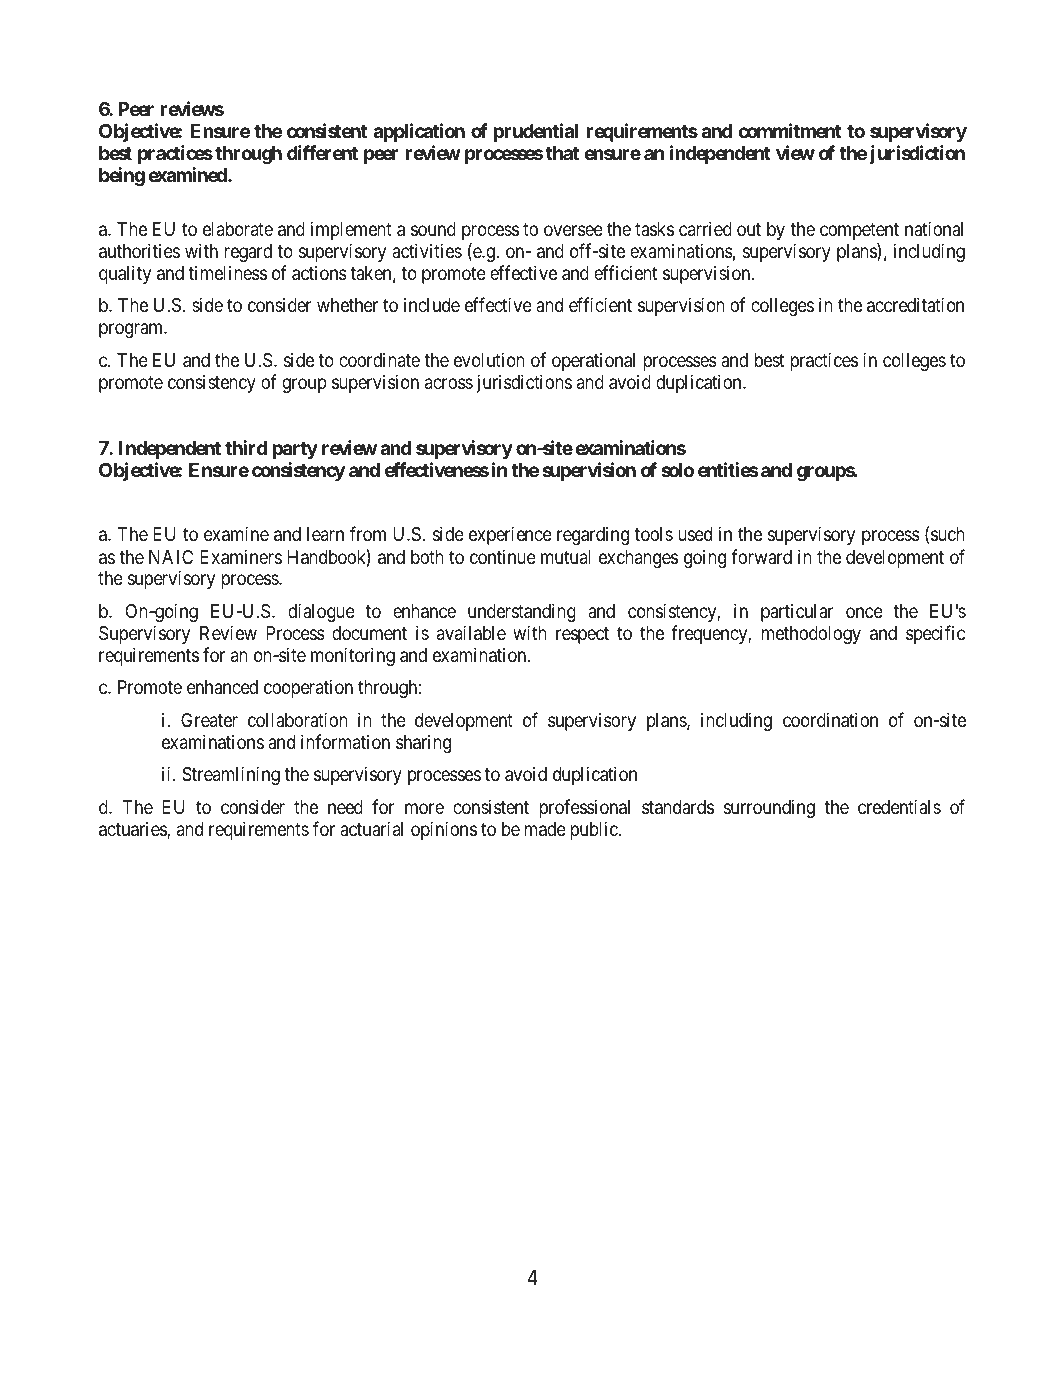 The height and width of the image is (1377, 1064). Describe the element at coordinates (545, 829) in the image. I see `made` at that location.
